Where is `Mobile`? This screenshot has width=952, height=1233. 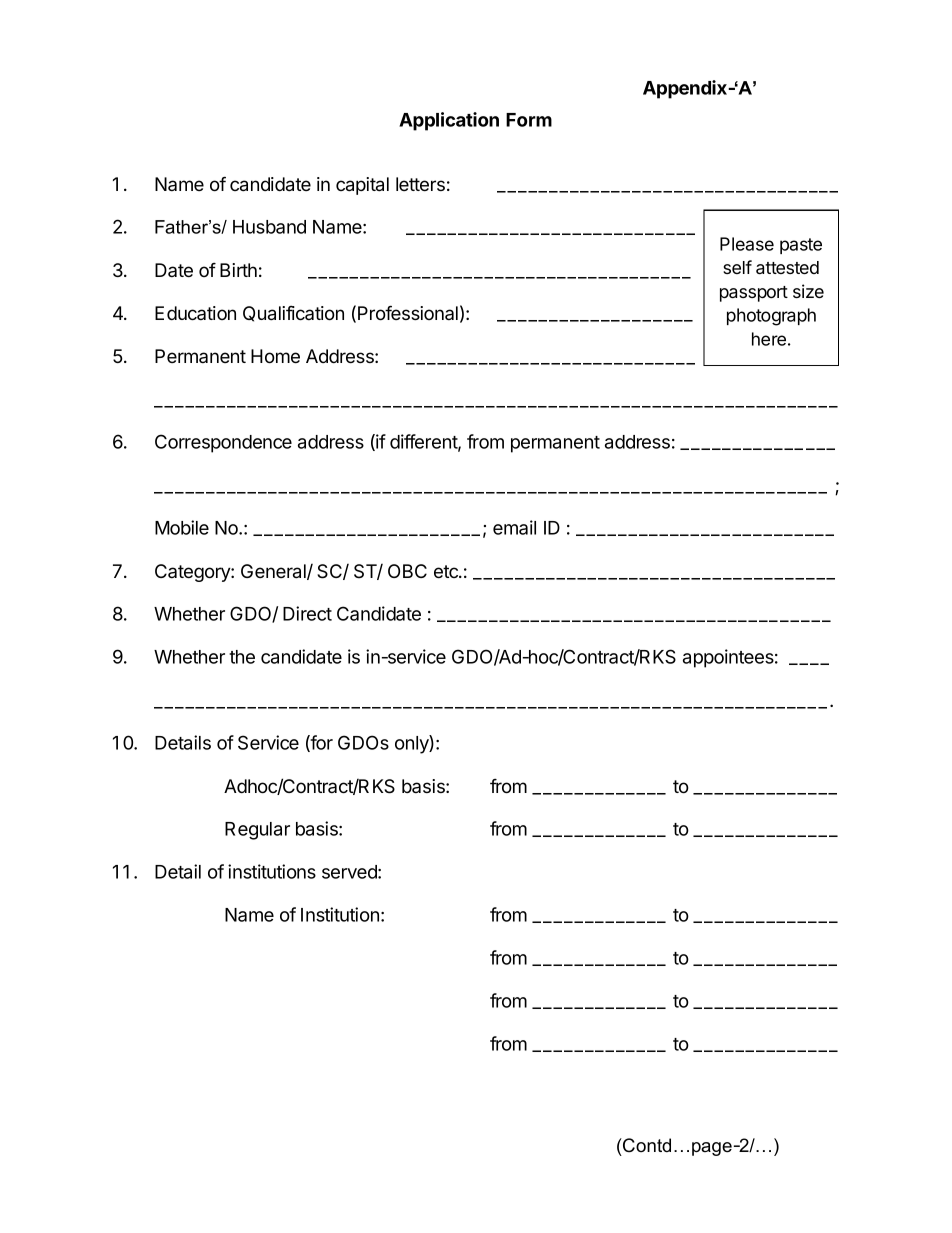
Mobile is located at coordinates (182, 527).
